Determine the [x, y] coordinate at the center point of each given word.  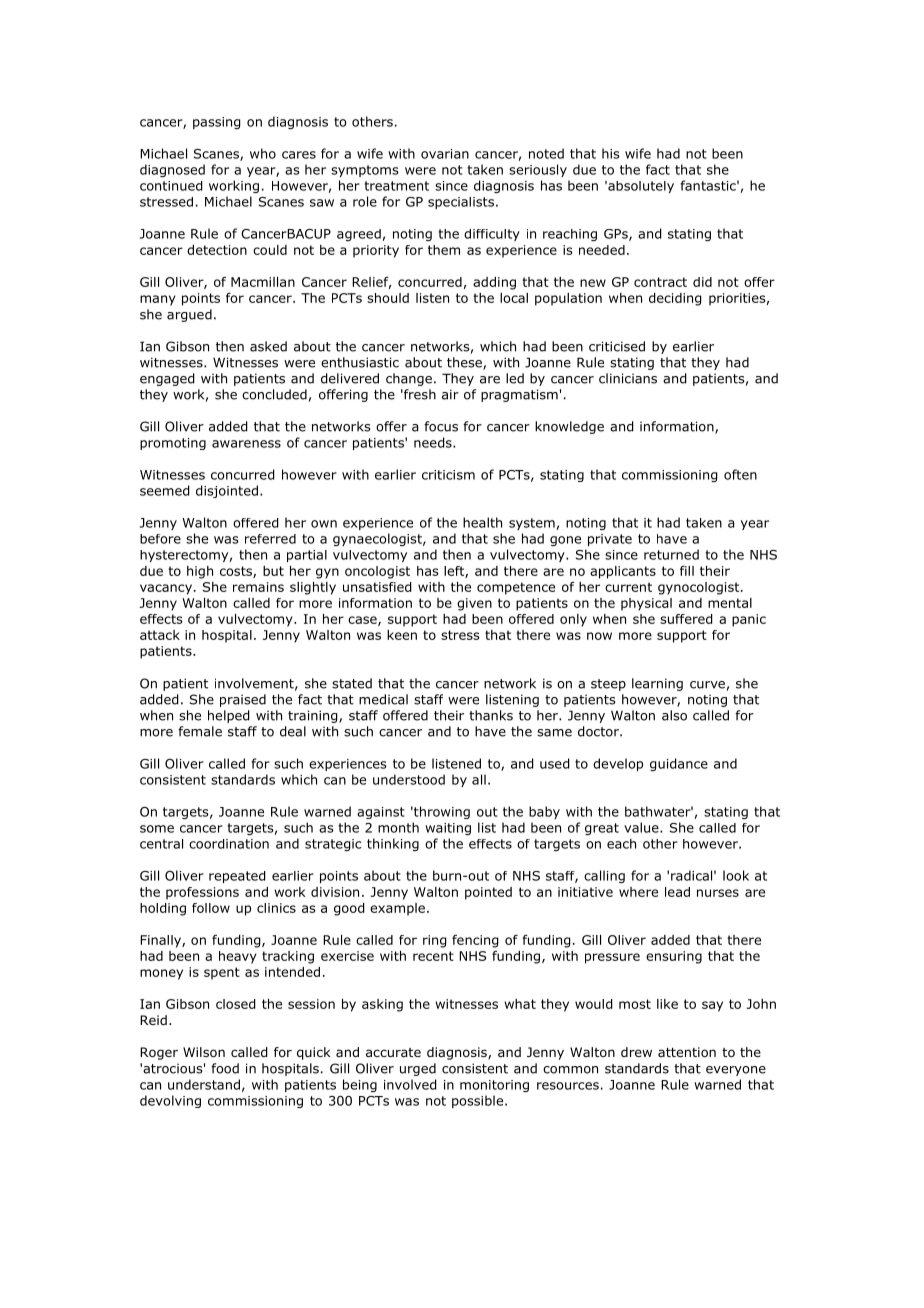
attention [687, 1052]
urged [418, 1069]
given [474, 604]
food [225, 1068]
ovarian [445, 154]
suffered [686, 619]
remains [258, 587]
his [611, 153]
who [263, 153]
